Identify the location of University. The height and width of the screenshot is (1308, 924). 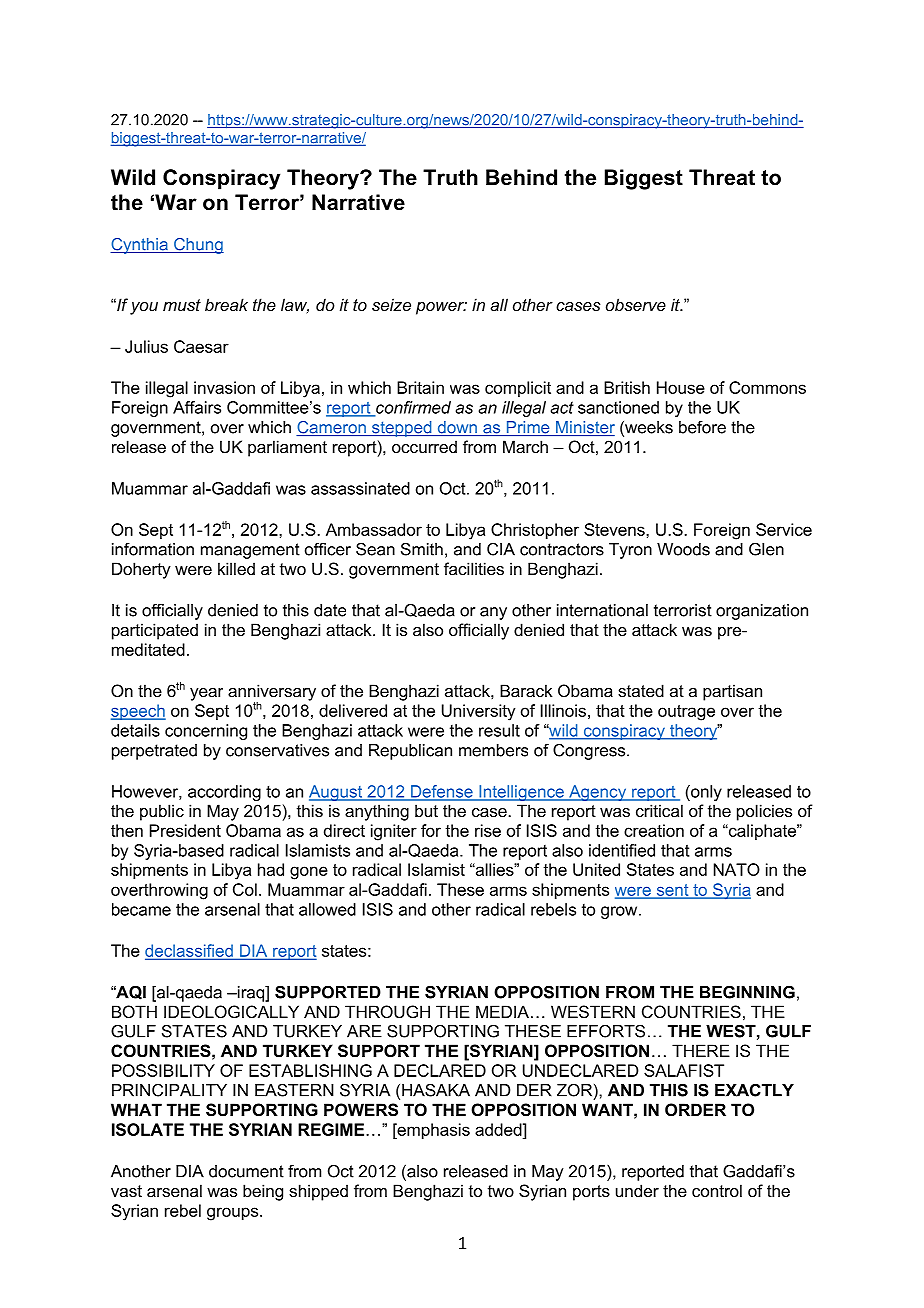
(478, 712).
